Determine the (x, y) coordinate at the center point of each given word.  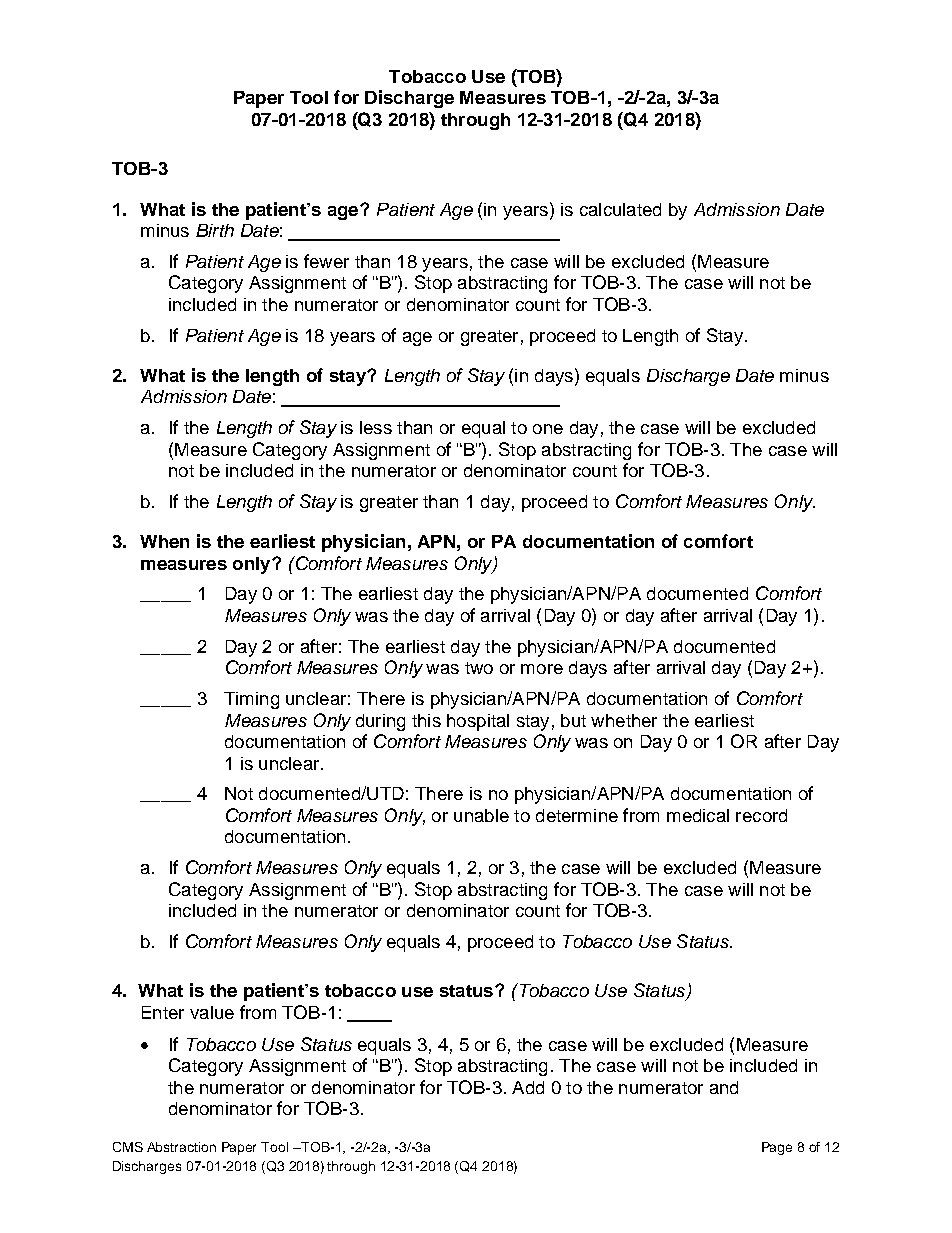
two (479, 668)
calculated (620, 209)
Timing (251, 700)
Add (528, 1087)
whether (624, 720)
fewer (326, 261)
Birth (215, 230)
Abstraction (181, 1147)
